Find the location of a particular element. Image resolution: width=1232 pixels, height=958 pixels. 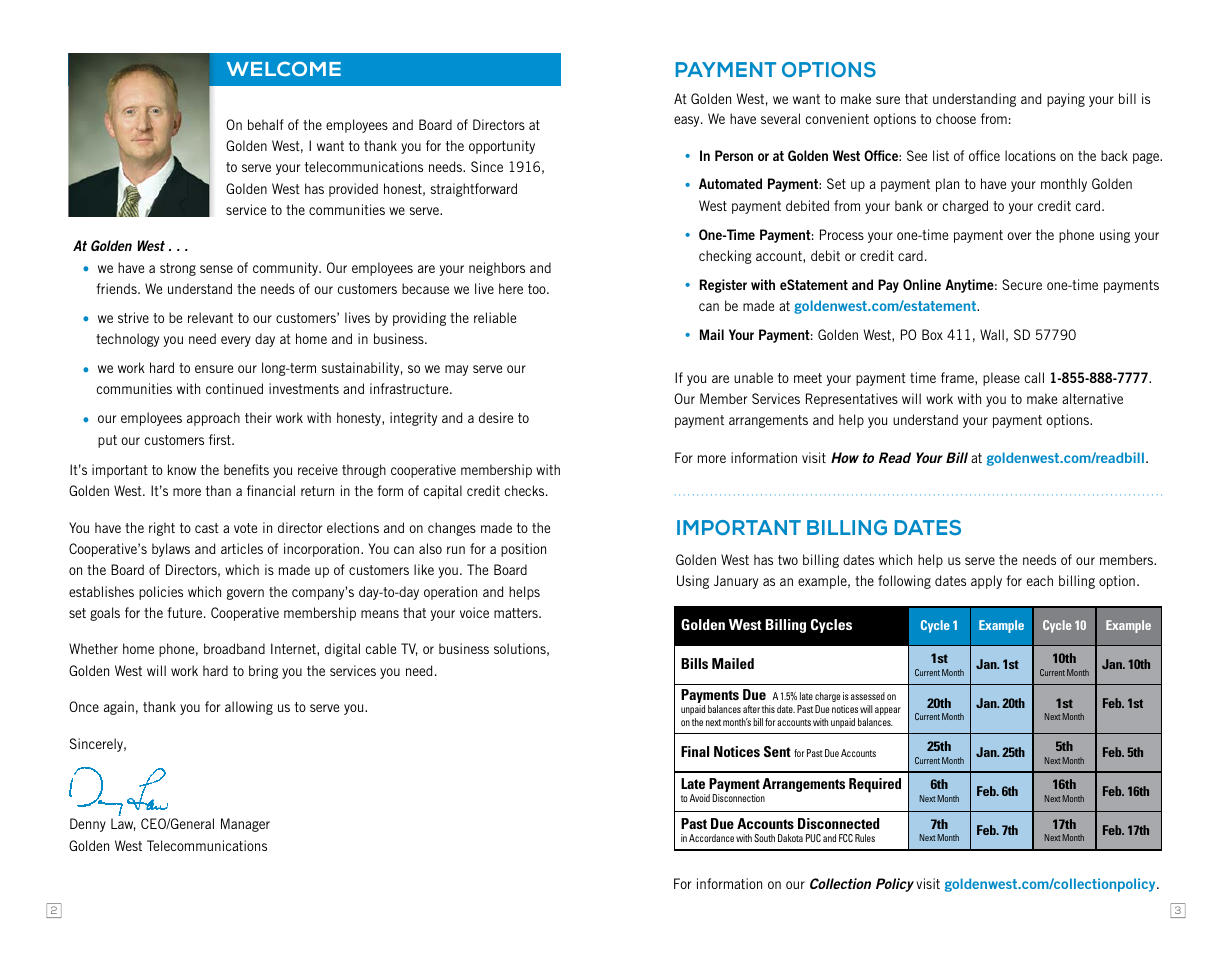

reliable is located at coordinates (495, 317).
